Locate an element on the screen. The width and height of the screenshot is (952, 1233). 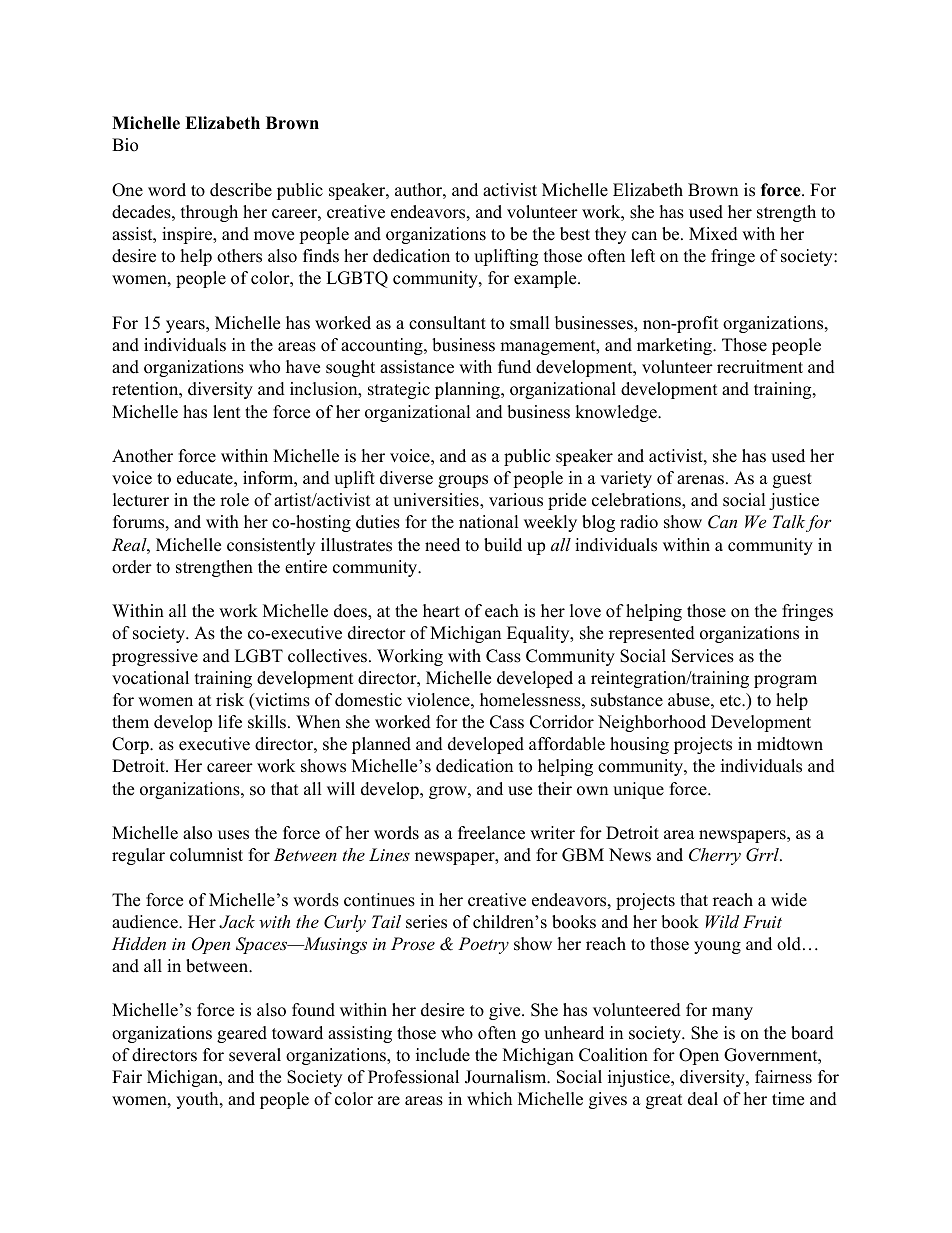
best is located at coordinates (575, 234).
